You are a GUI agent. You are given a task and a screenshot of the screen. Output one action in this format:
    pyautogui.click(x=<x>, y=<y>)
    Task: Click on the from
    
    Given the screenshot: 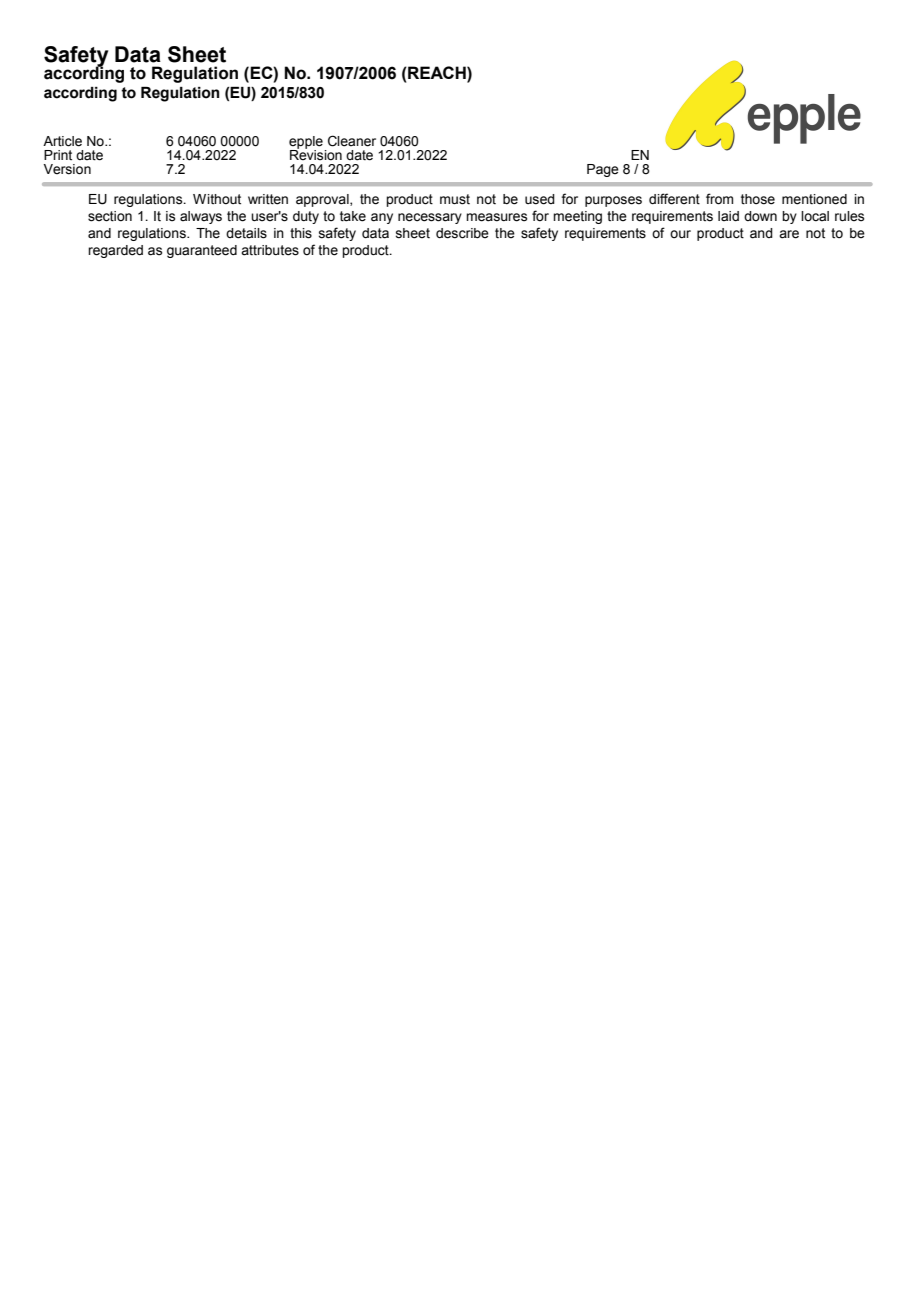 What is the action you would take?
    pyautogui.click(x=719, y=199)
